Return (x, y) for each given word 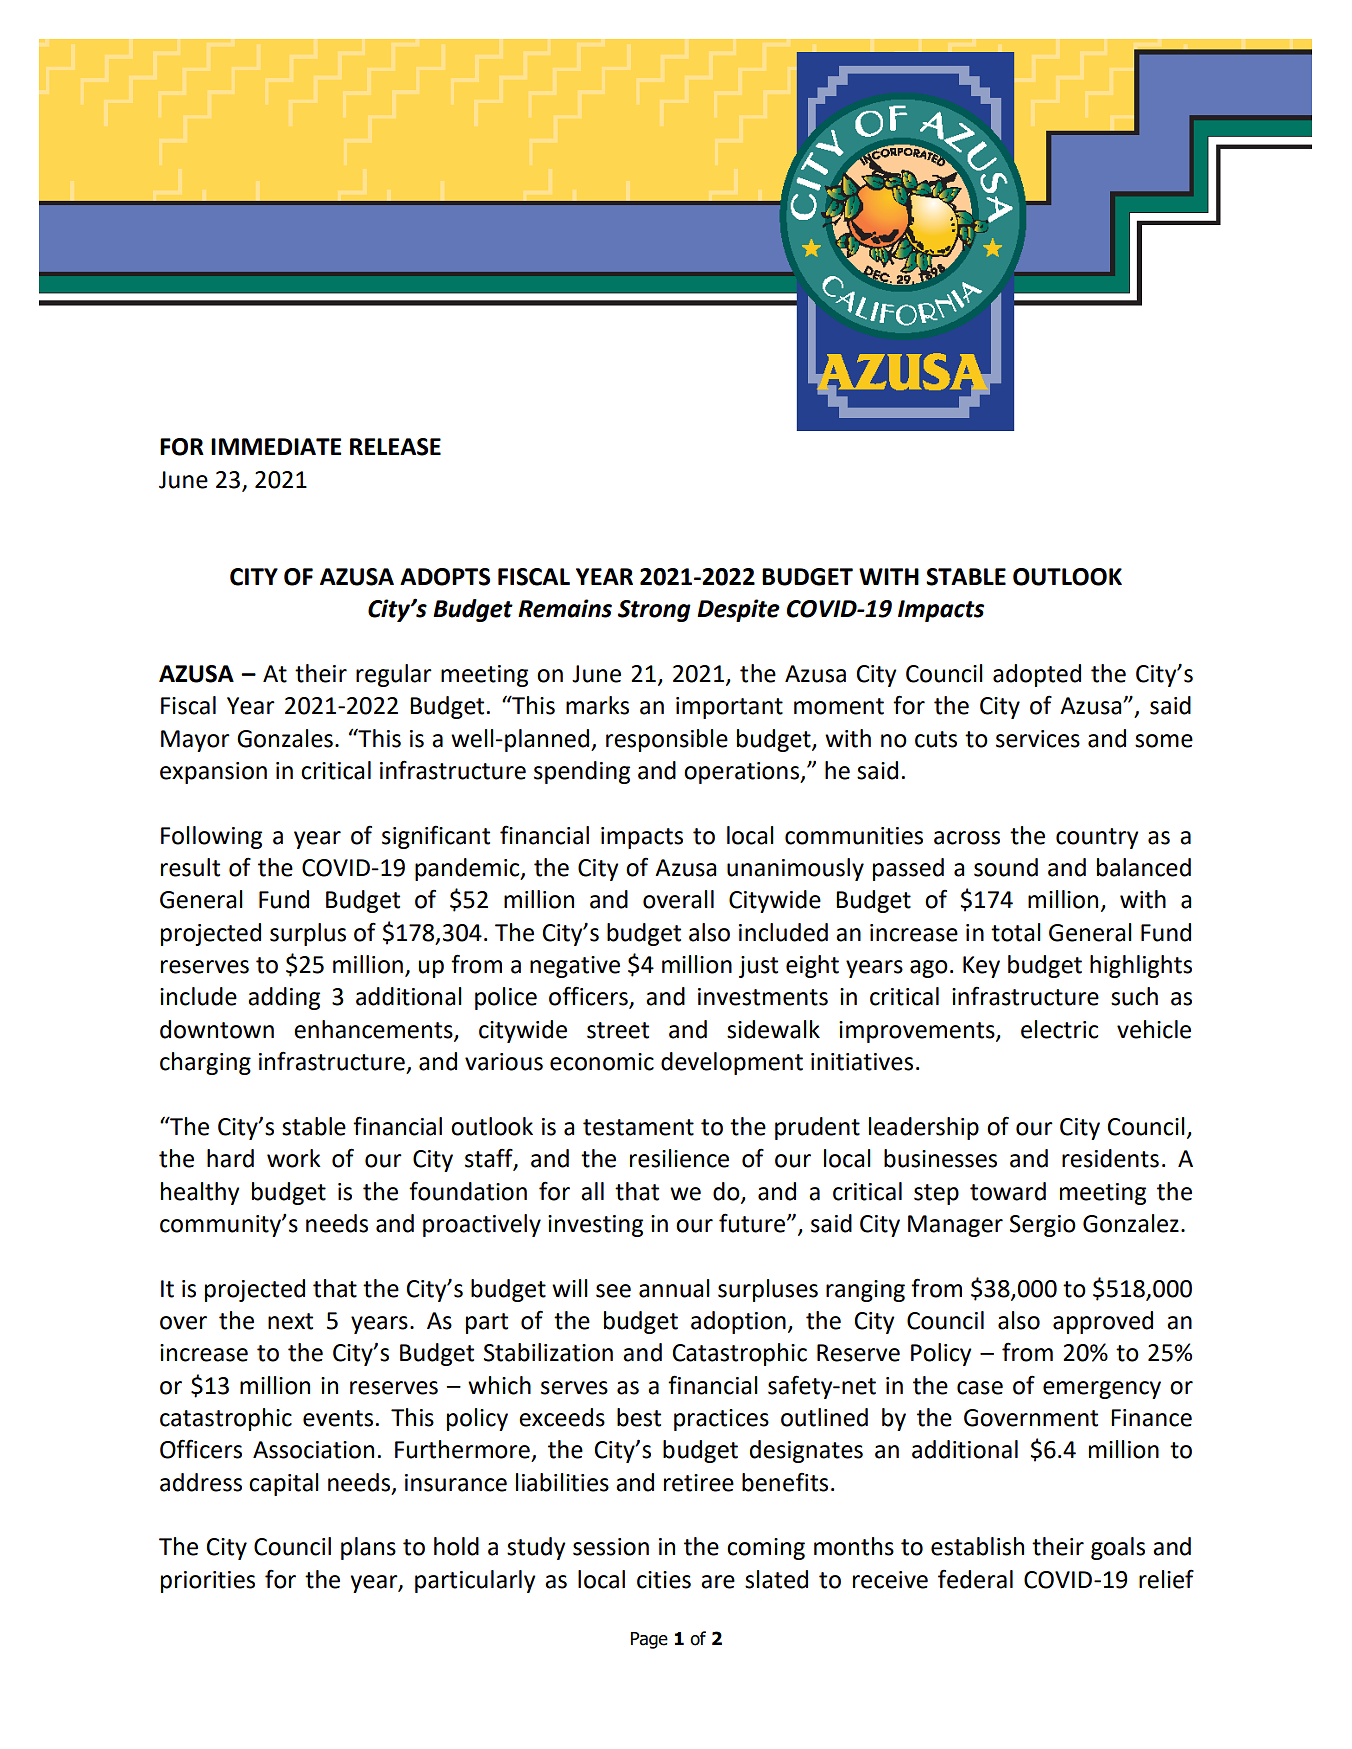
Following (211, 837)
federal (975, 1579)
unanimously (795, 869)
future (753, 1223)
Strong (654, 611)
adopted (1037, 675)
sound (1006, 867)
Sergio (1043, 1226)
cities (664, 1580)
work (294, 1158)
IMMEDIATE (276, 446)
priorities (208, 1582)
